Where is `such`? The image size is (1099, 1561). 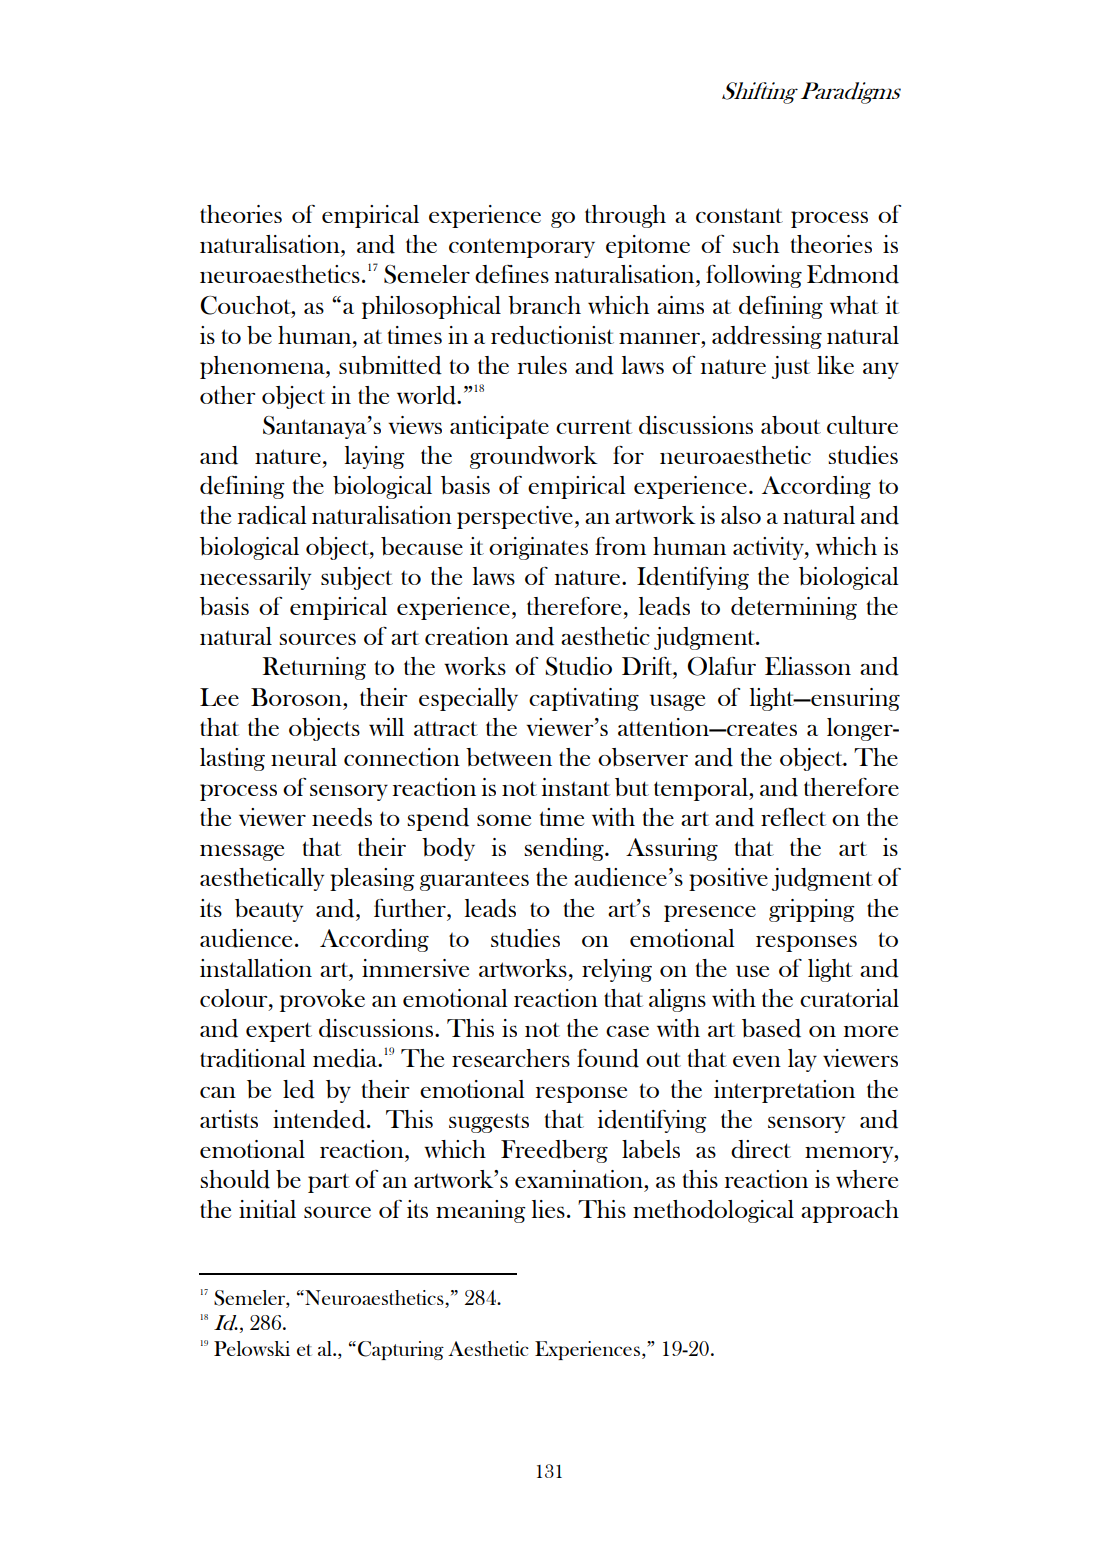 such is located at coordinates (756, 244).
